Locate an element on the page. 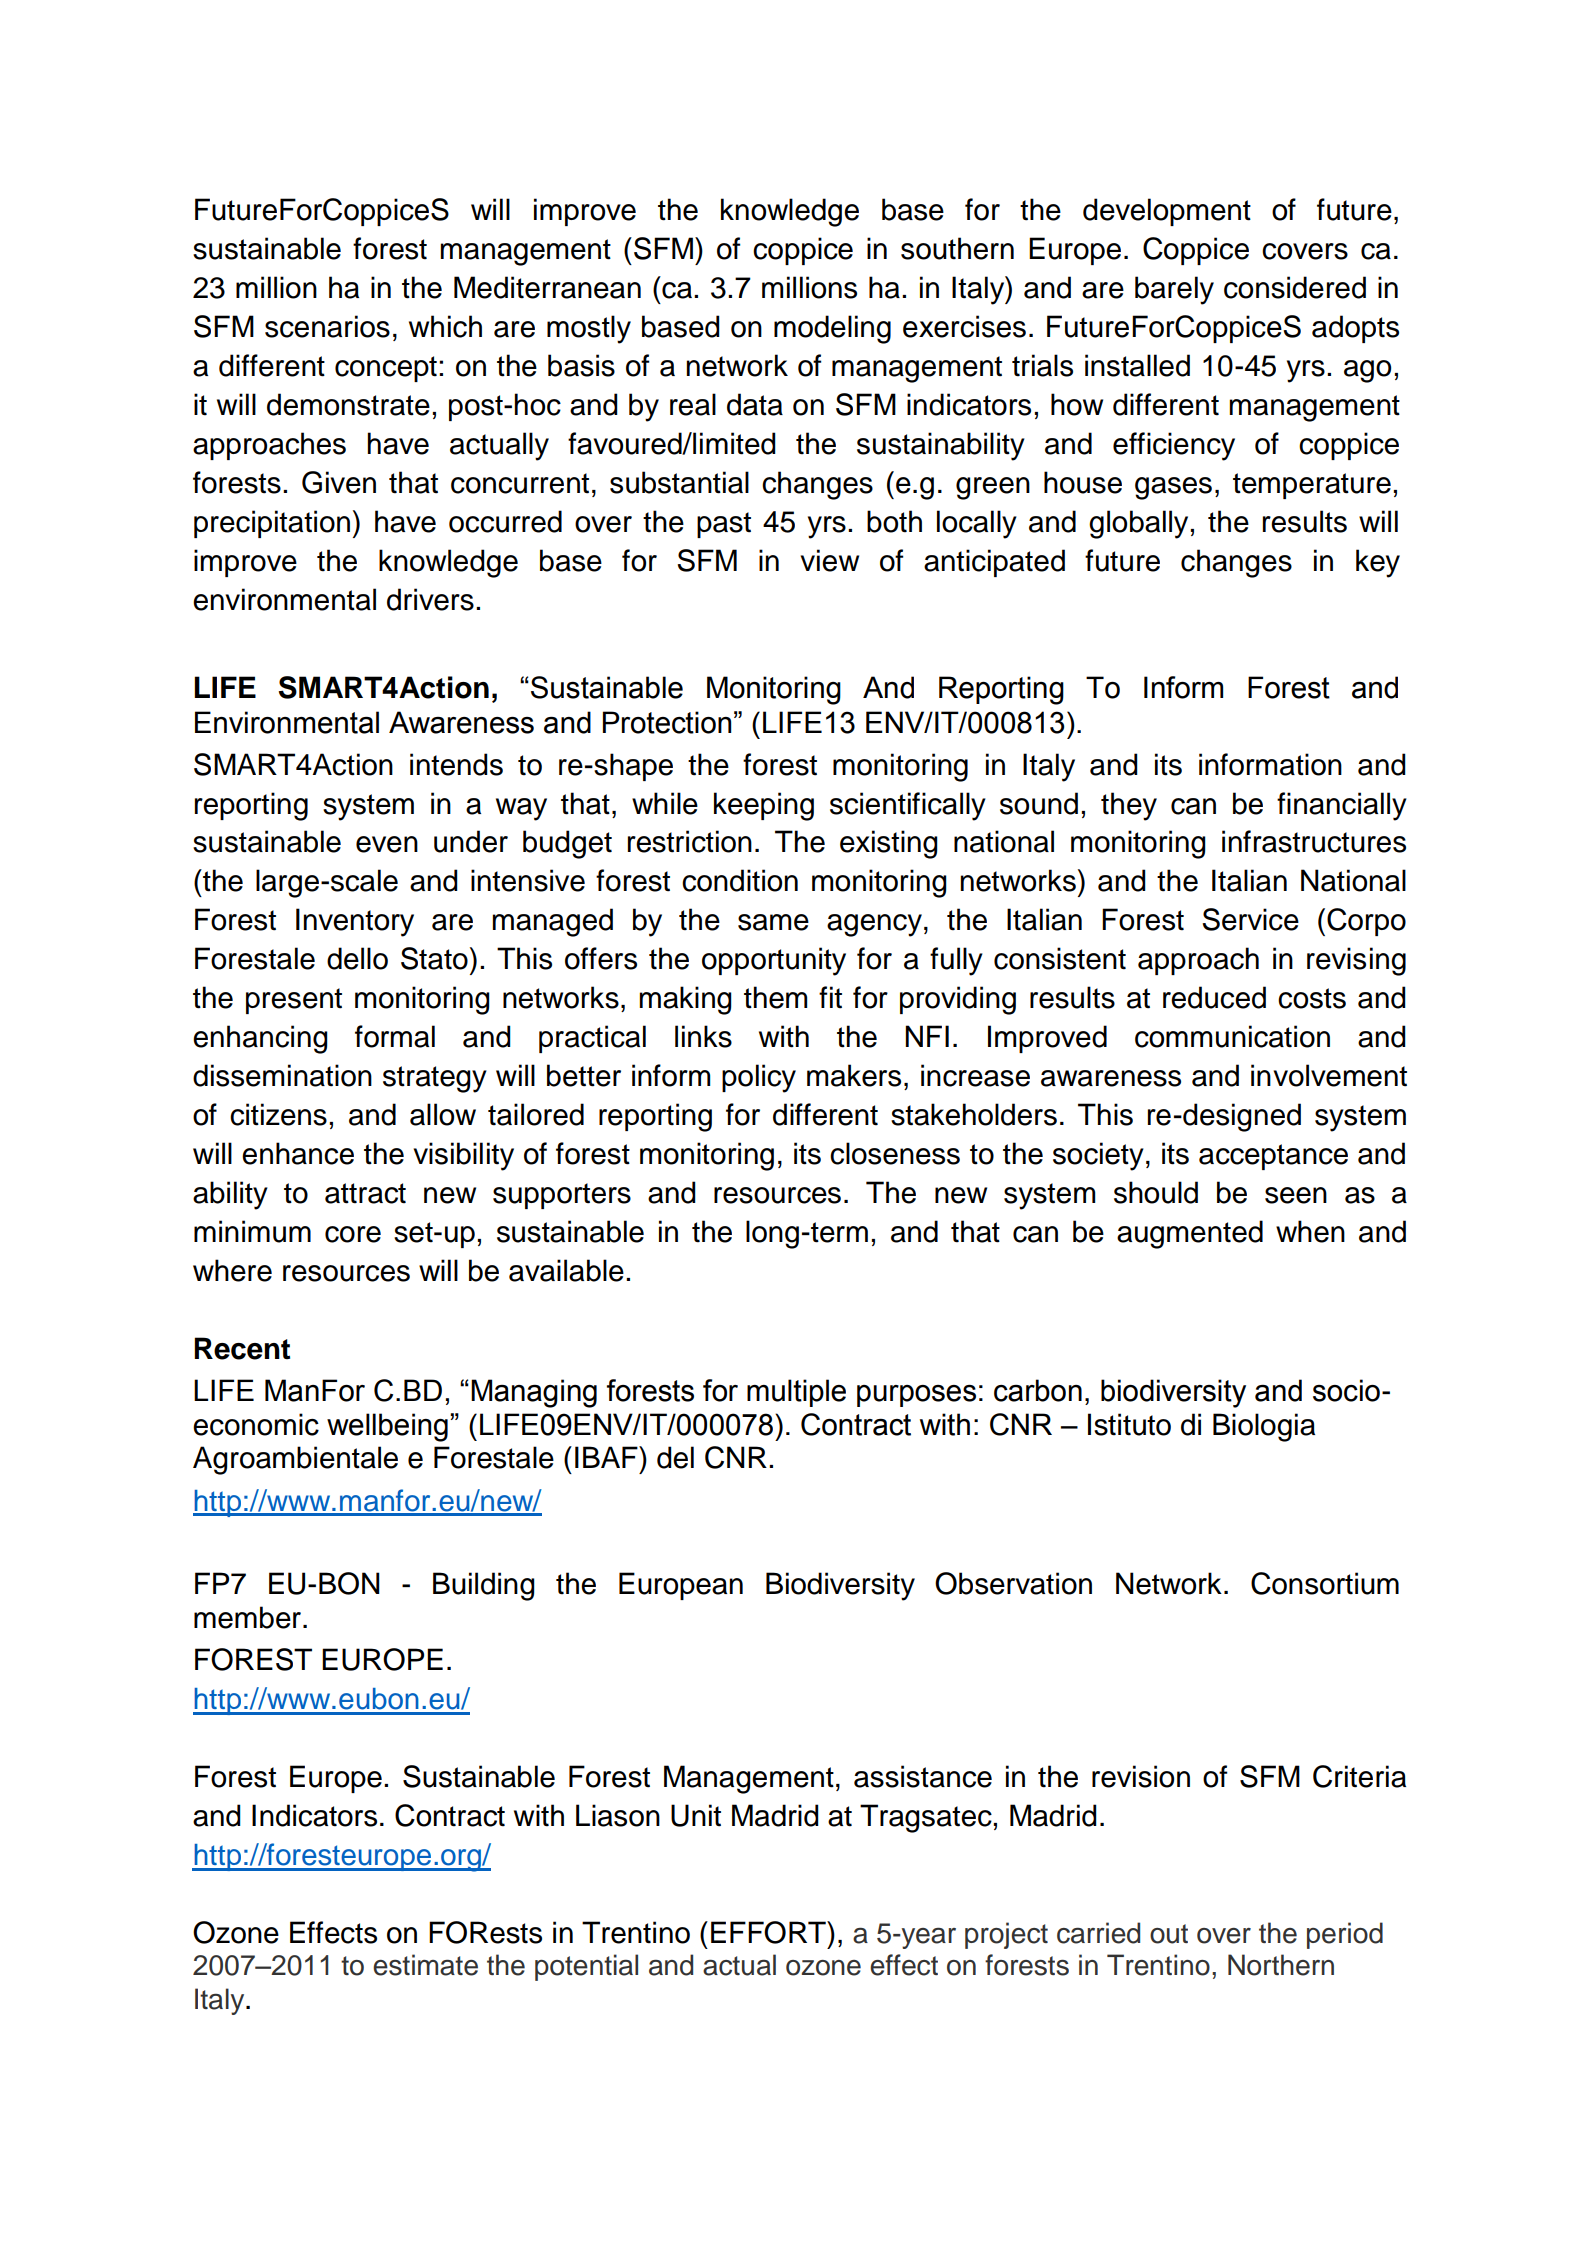 This document has height=2255, width=1593. Consortium is located at coordinates (1325, 1583).
